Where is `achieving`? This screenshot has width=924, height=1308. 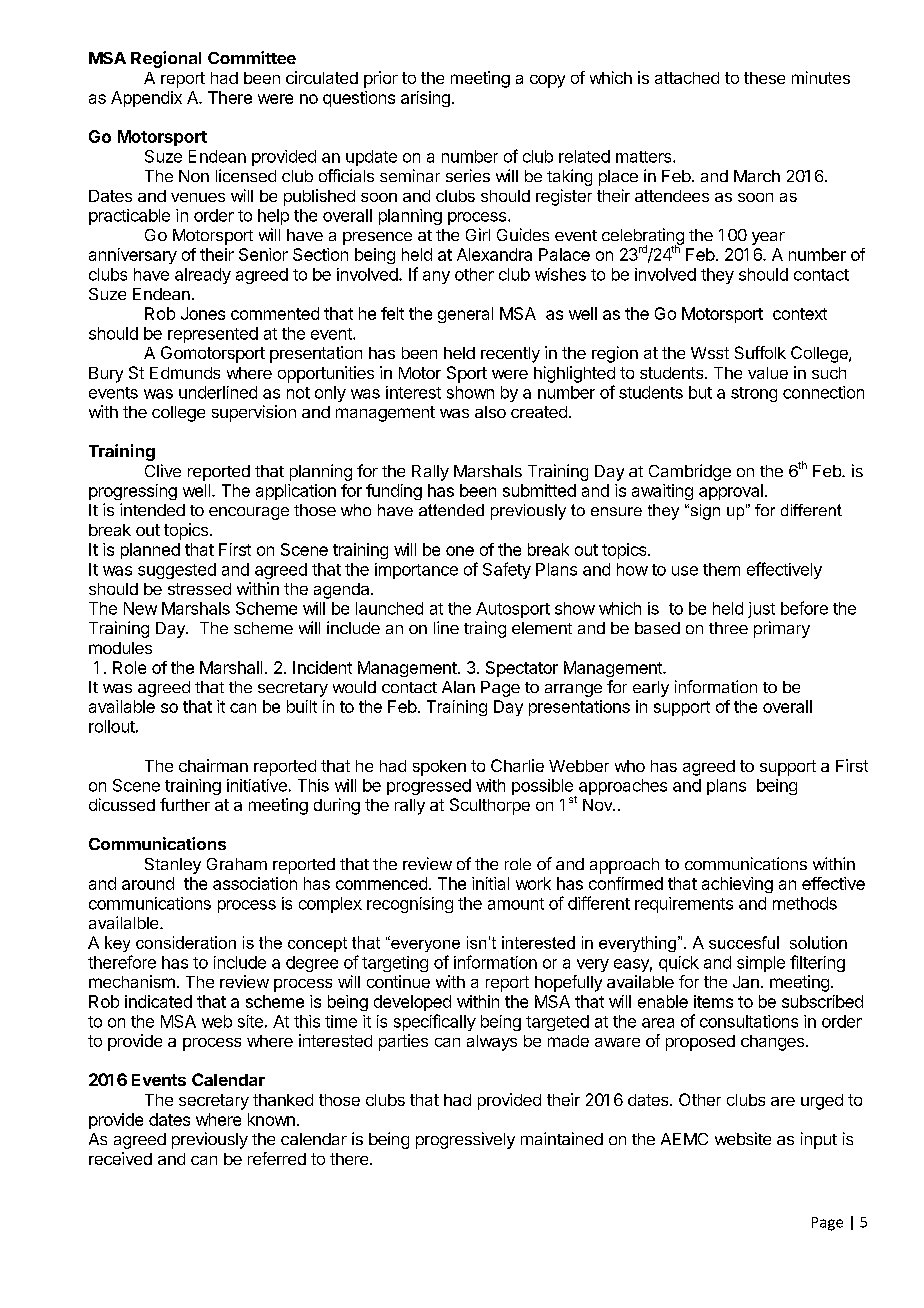 achieving is located at coordinates (737, 885).
